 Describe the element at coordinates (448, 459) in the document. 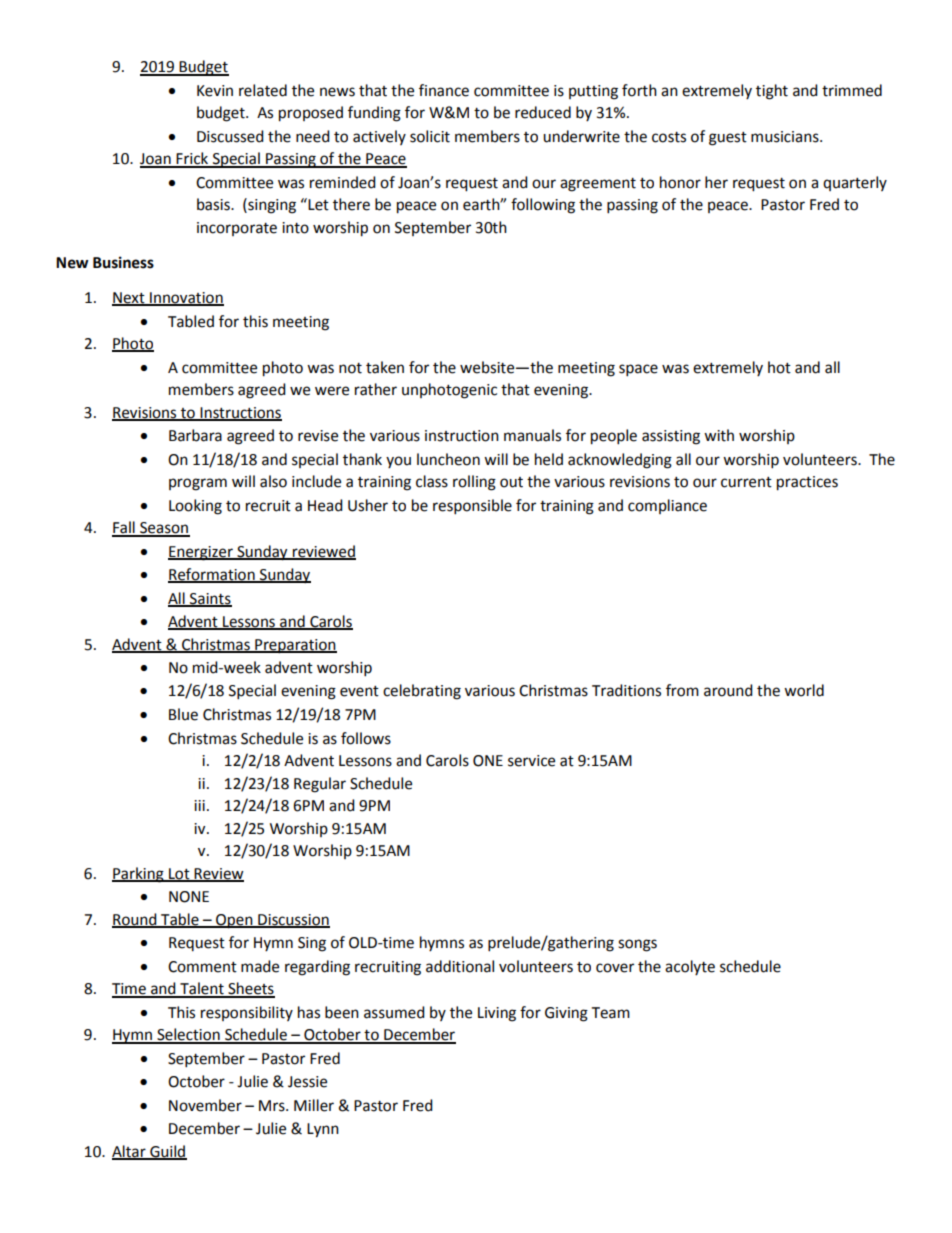

I see `luncheon` at that location.
